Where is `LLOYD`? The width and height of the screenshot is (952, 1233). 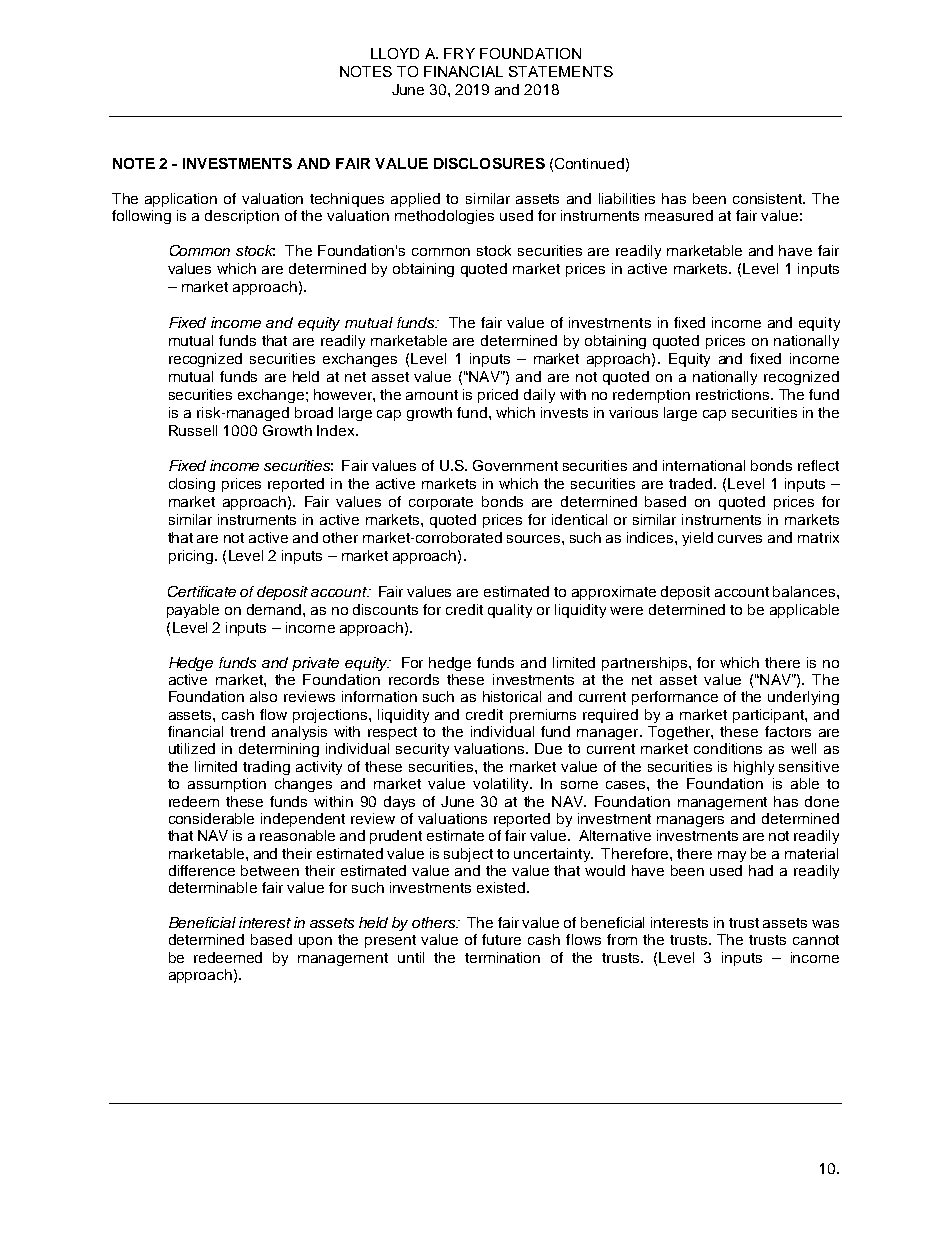 LLOYD is located at coordinates (395, 53).
